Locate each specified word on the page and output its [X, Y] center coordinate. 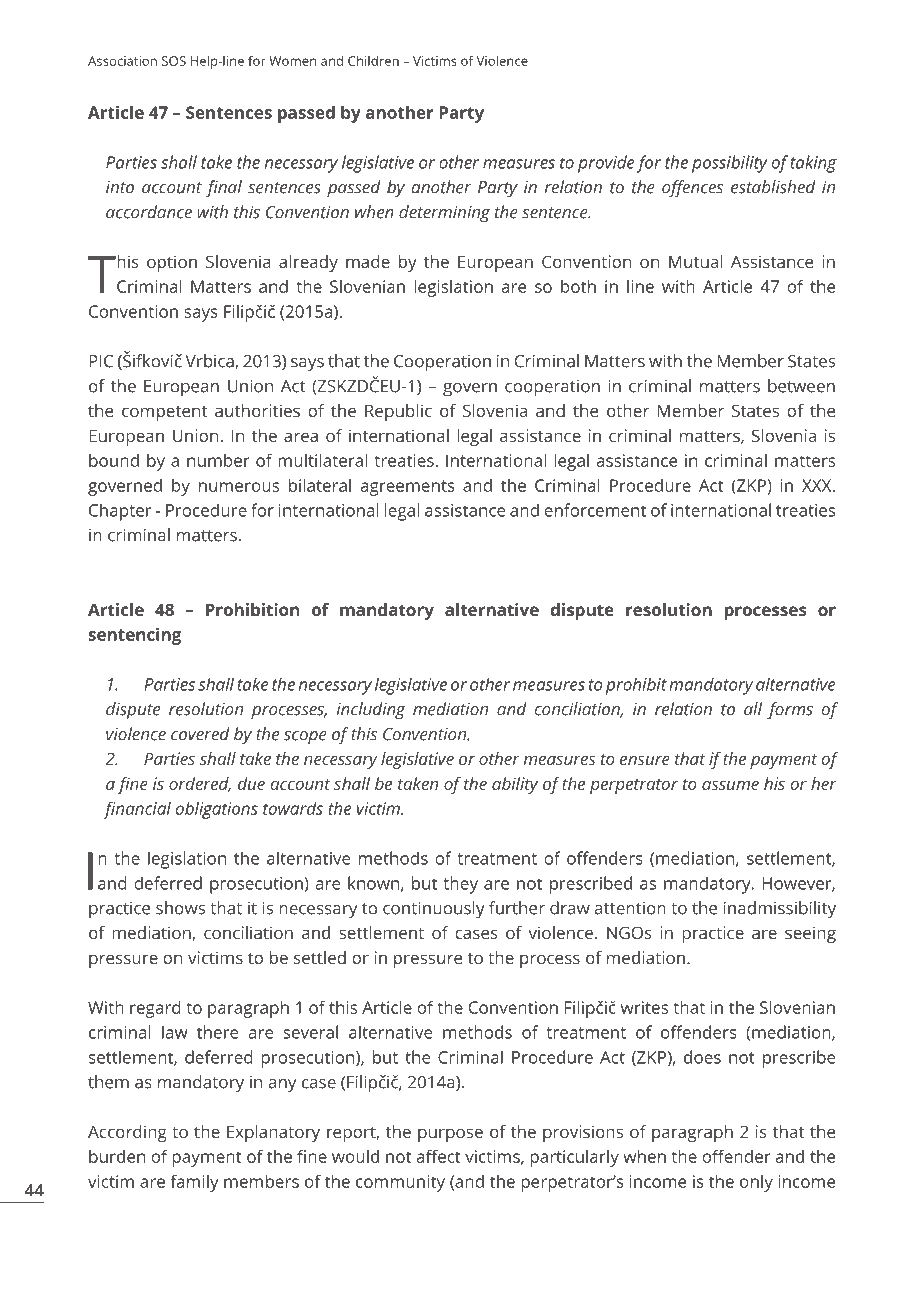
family [194, 1183]
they [461, 885]
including [371, 711]
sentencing [134, 636]
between [801, 386]
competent [164, 413]
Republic [398, 412]
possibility [730, 164]
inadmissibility [780, 910]
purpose [450, 1135]
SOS [174, 61]
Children [373, 60]
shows [180, 908]
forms [790, 711]
